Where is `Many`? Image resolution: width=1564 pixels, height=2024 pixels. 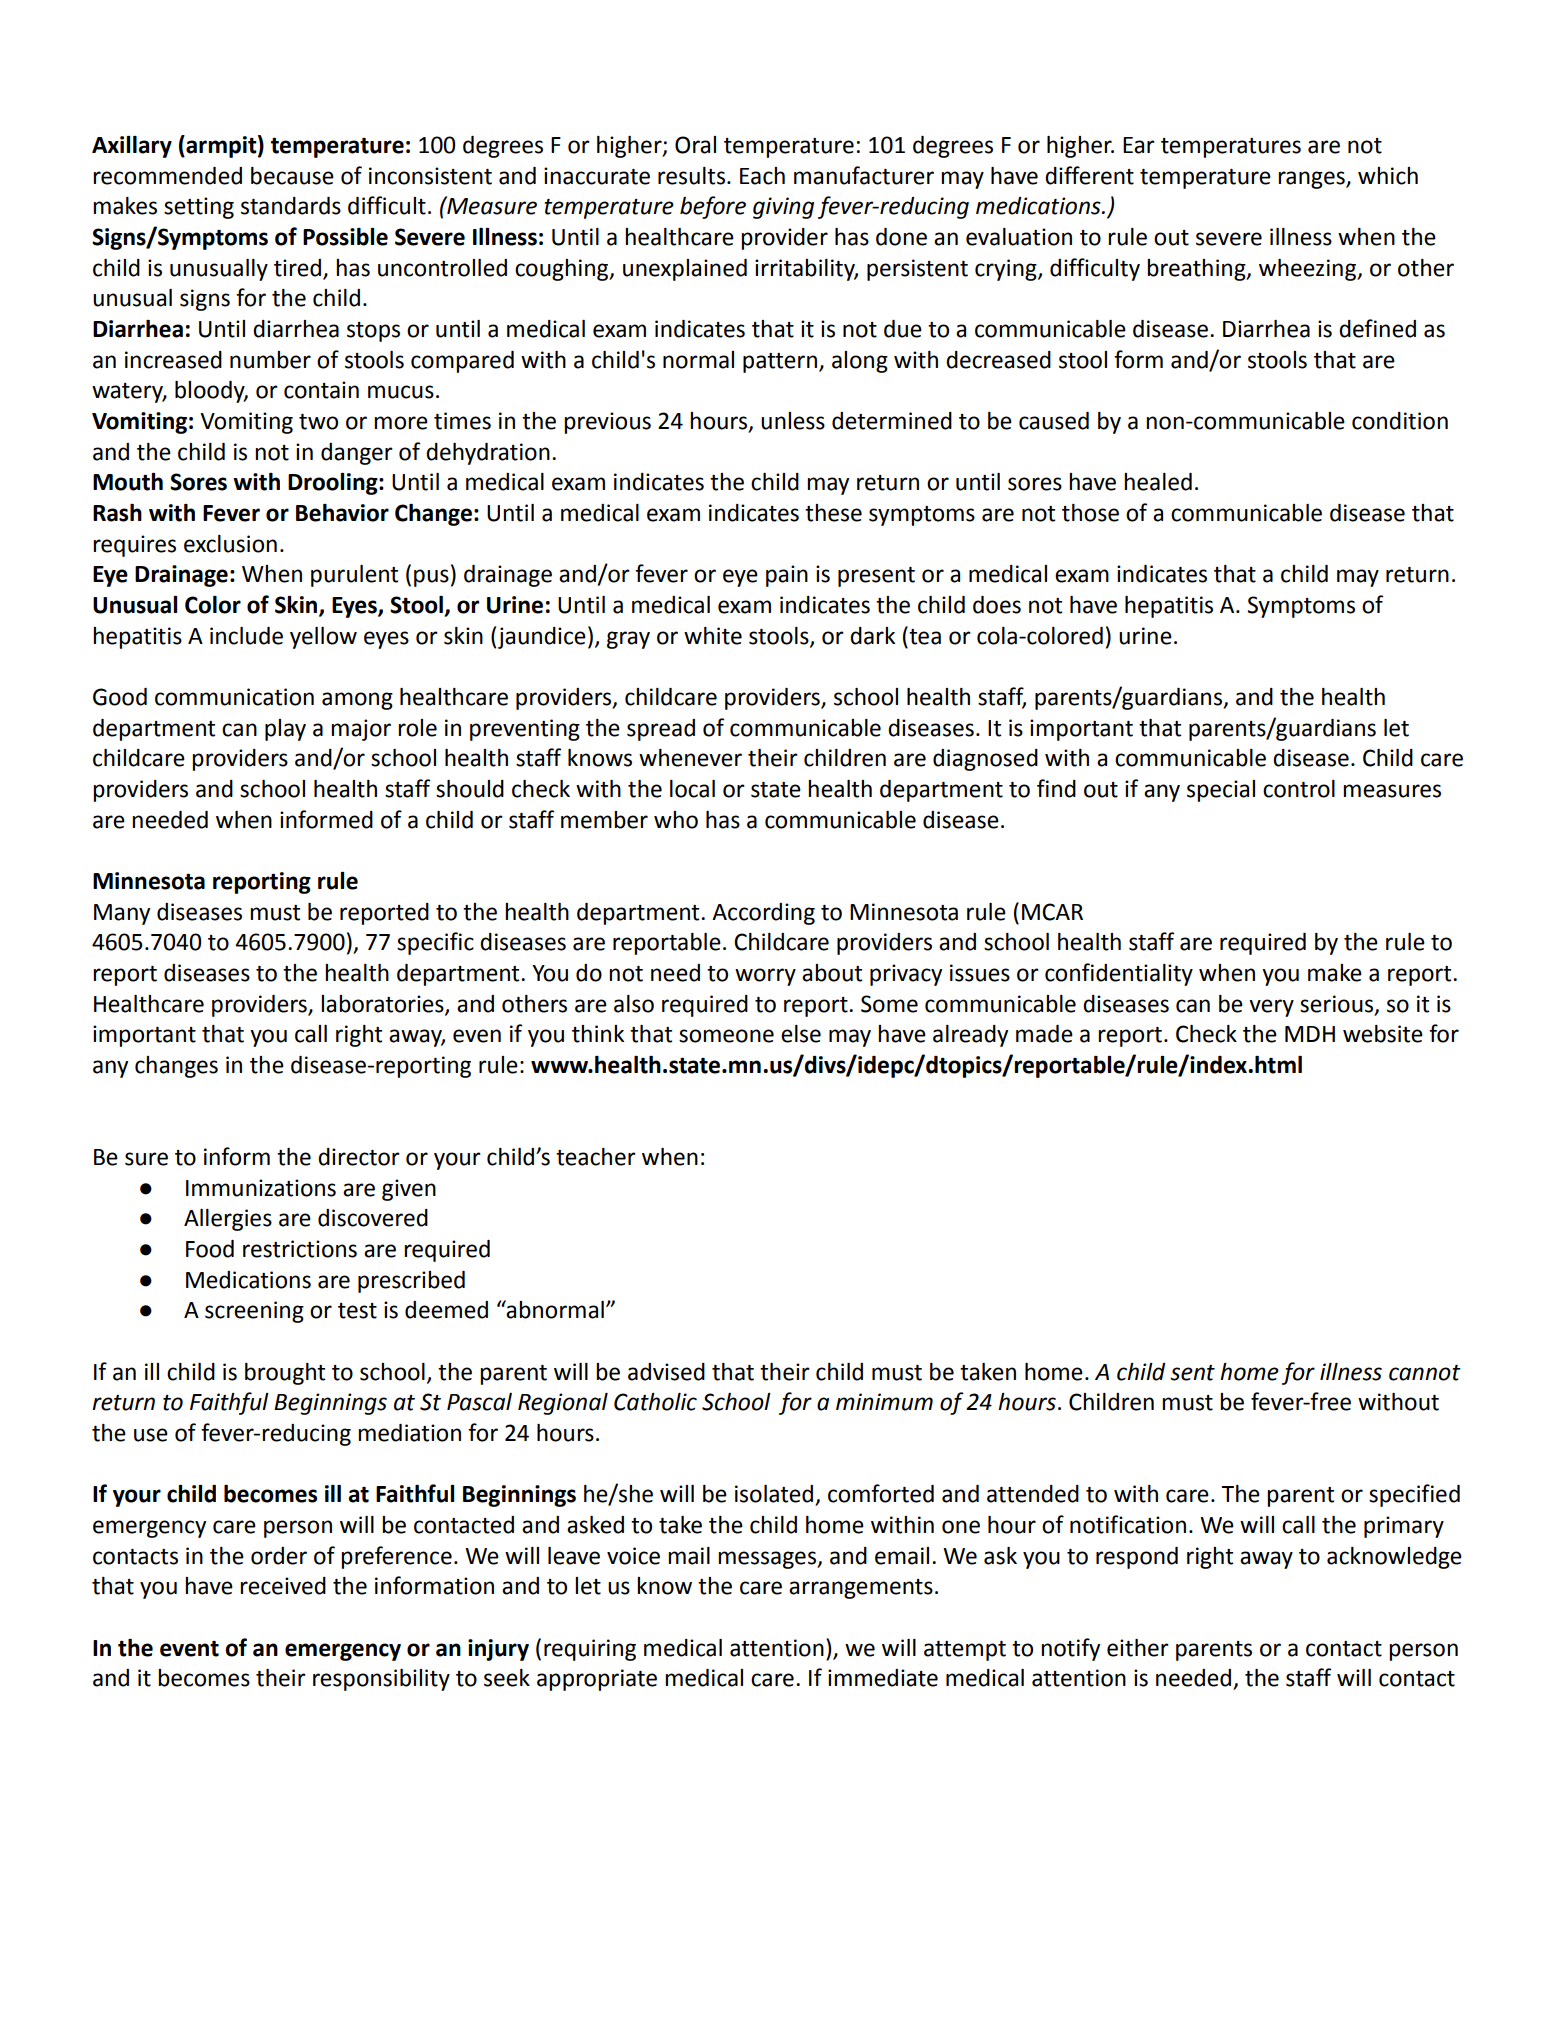 Many is located at coordinates (122, 914).
